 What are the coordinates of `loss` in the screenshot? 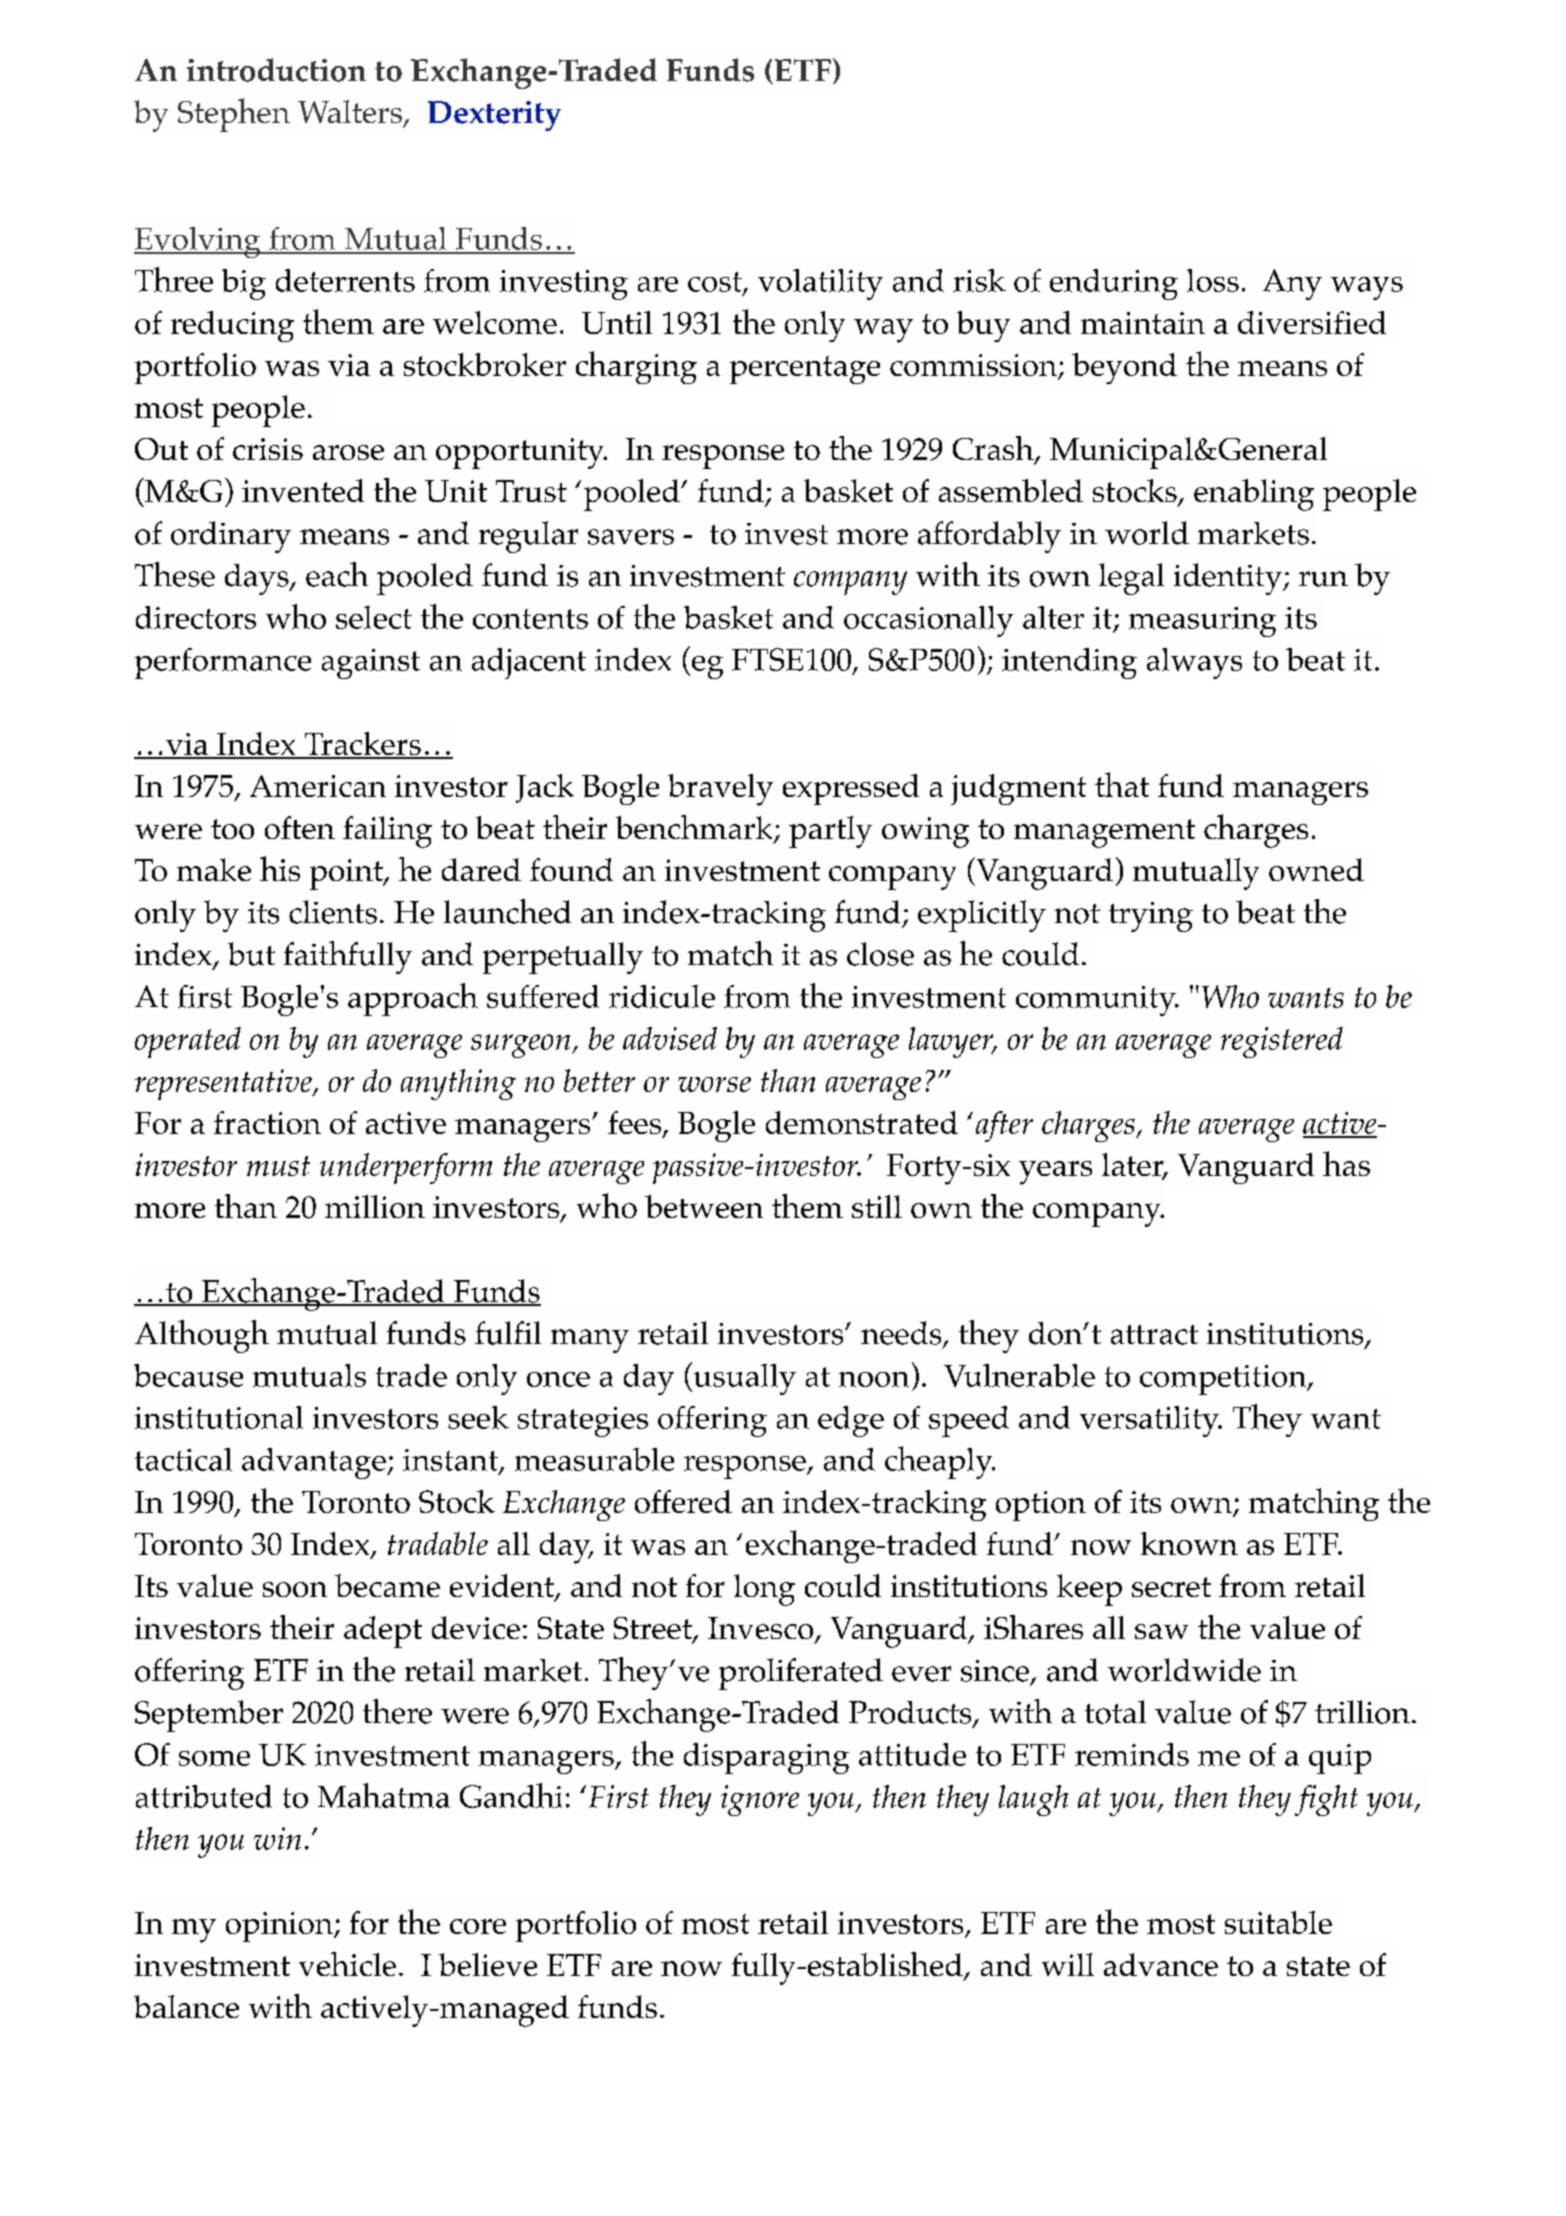 It's located at (1213, 280).
